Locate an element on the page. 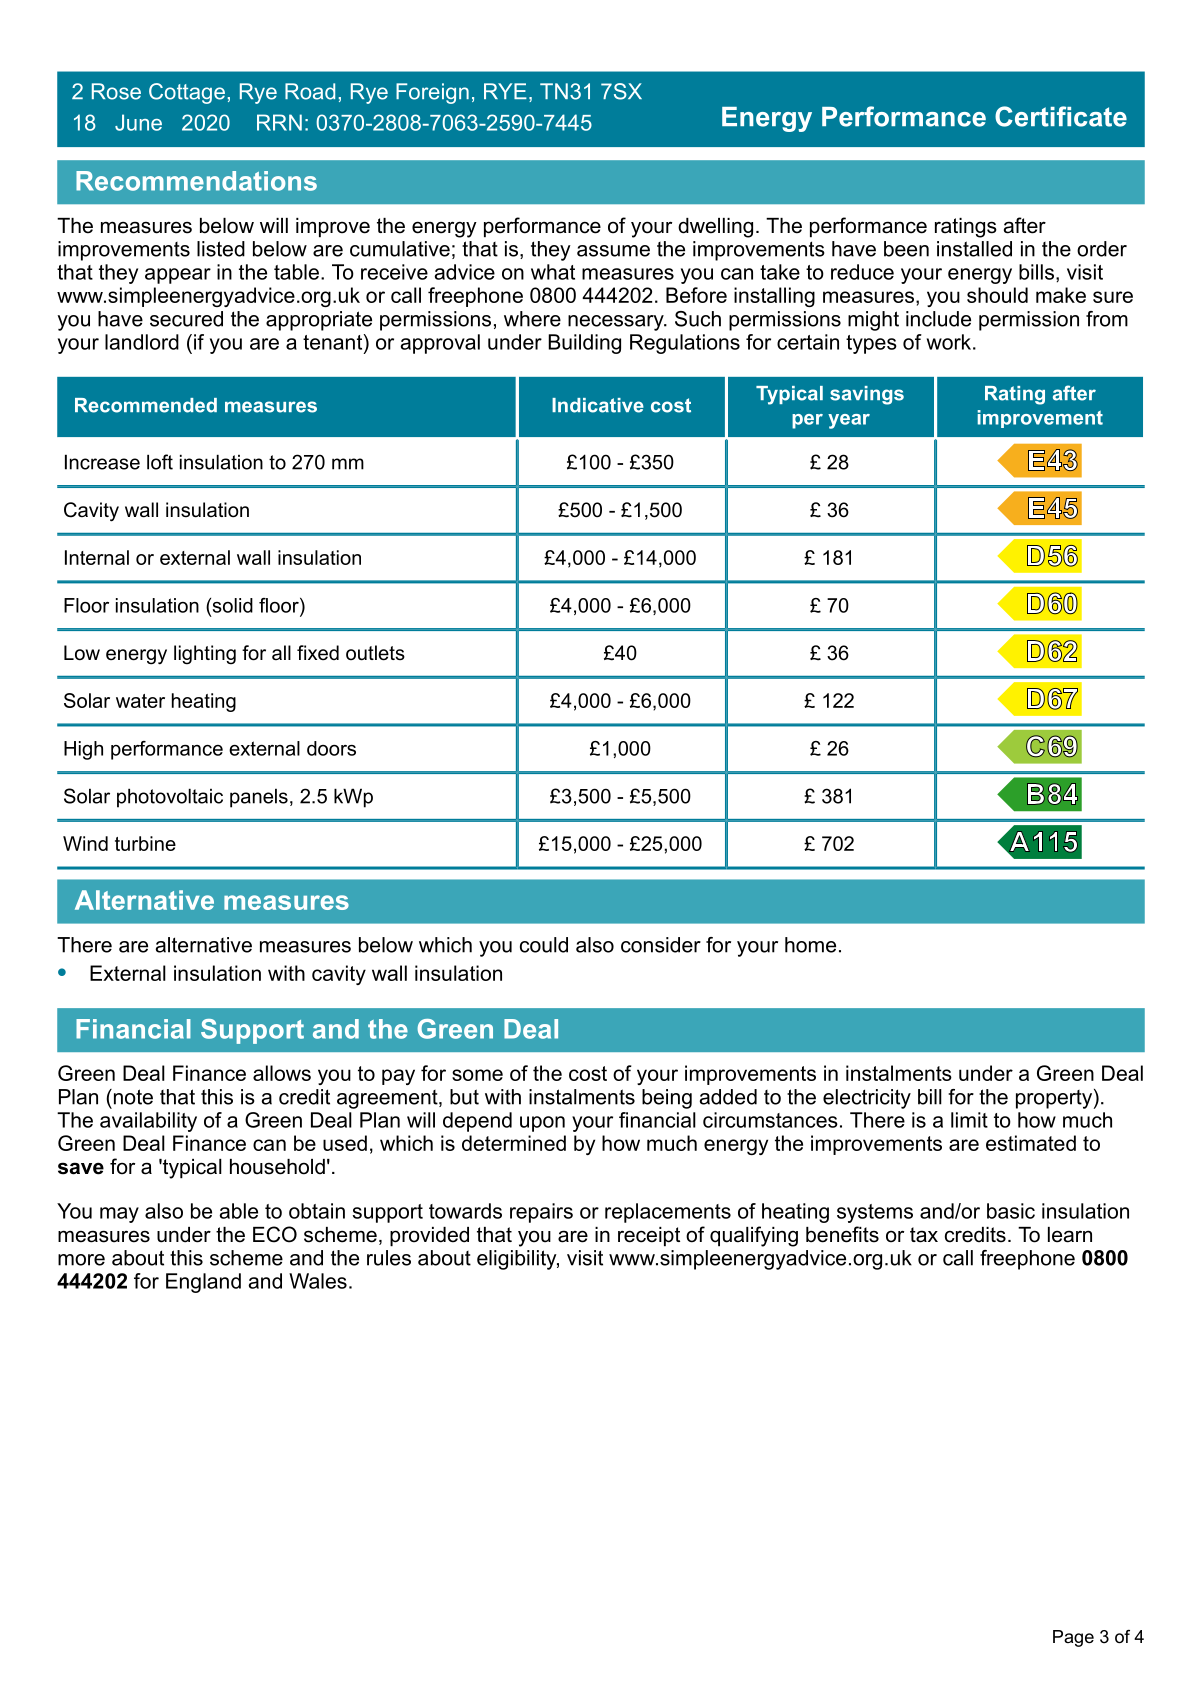 Image resolution: width=1202 pixels, height=1699 pixels. England is located at coordinates (203, 1283).
